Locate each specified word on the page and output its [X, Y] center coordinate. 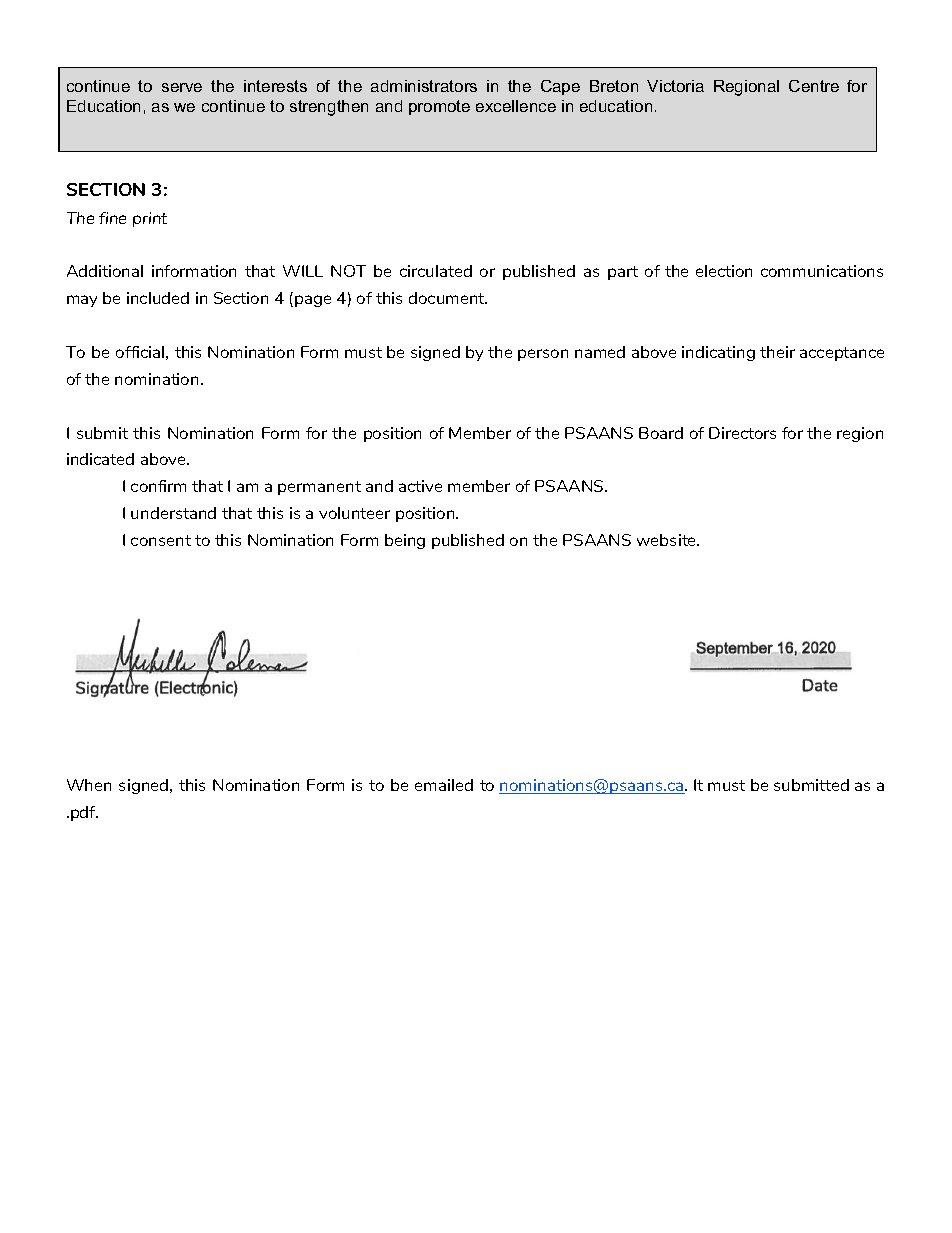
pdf [84, 813]
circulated [436, 271]
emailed [444, 785]
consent [161, 540]
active [420, 486]
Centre [814, 86]
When [89, 785]
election [724, 271]
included [158, 298]
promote [439, 107]
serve [182, 87]
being [405, 541]
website [668, 540]
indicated [100, 459]
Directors [742, 433]
